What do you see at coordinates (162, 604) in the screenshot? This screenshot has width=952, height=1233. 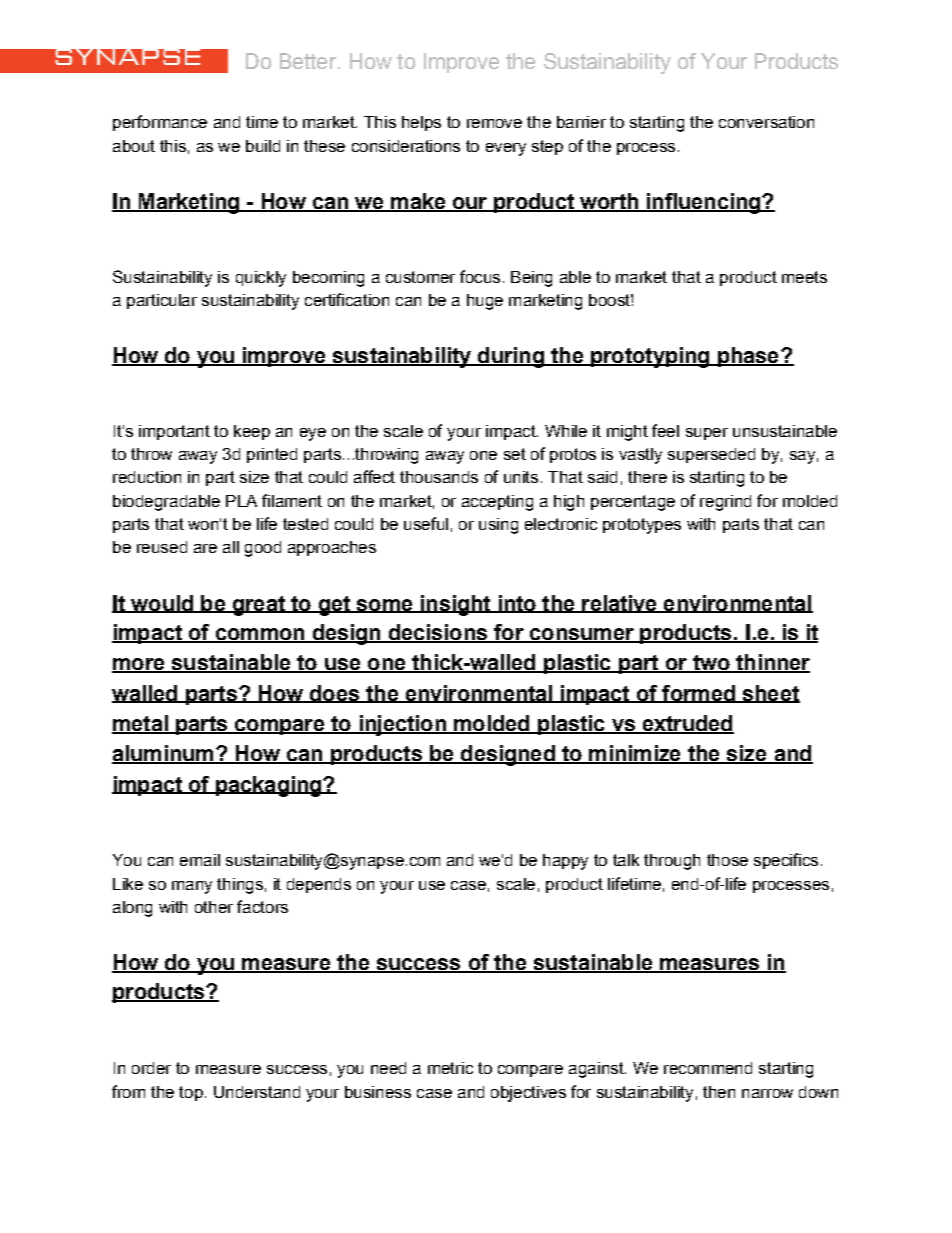 I see `would` at bounding box center [162, 604].
